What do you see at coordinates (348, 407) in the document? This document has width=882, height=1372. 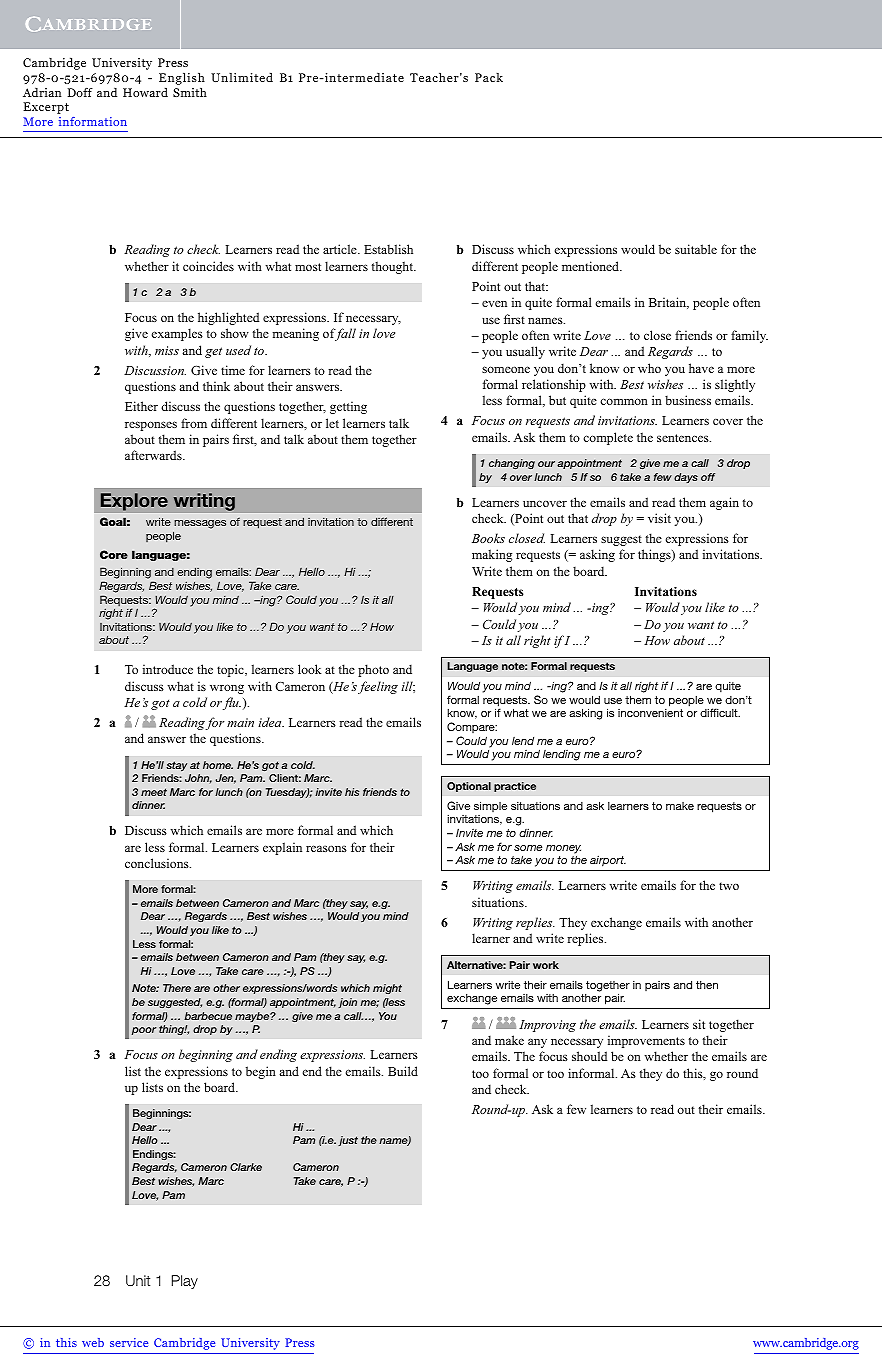 I see `getting` at bounding box center [348, 407].
